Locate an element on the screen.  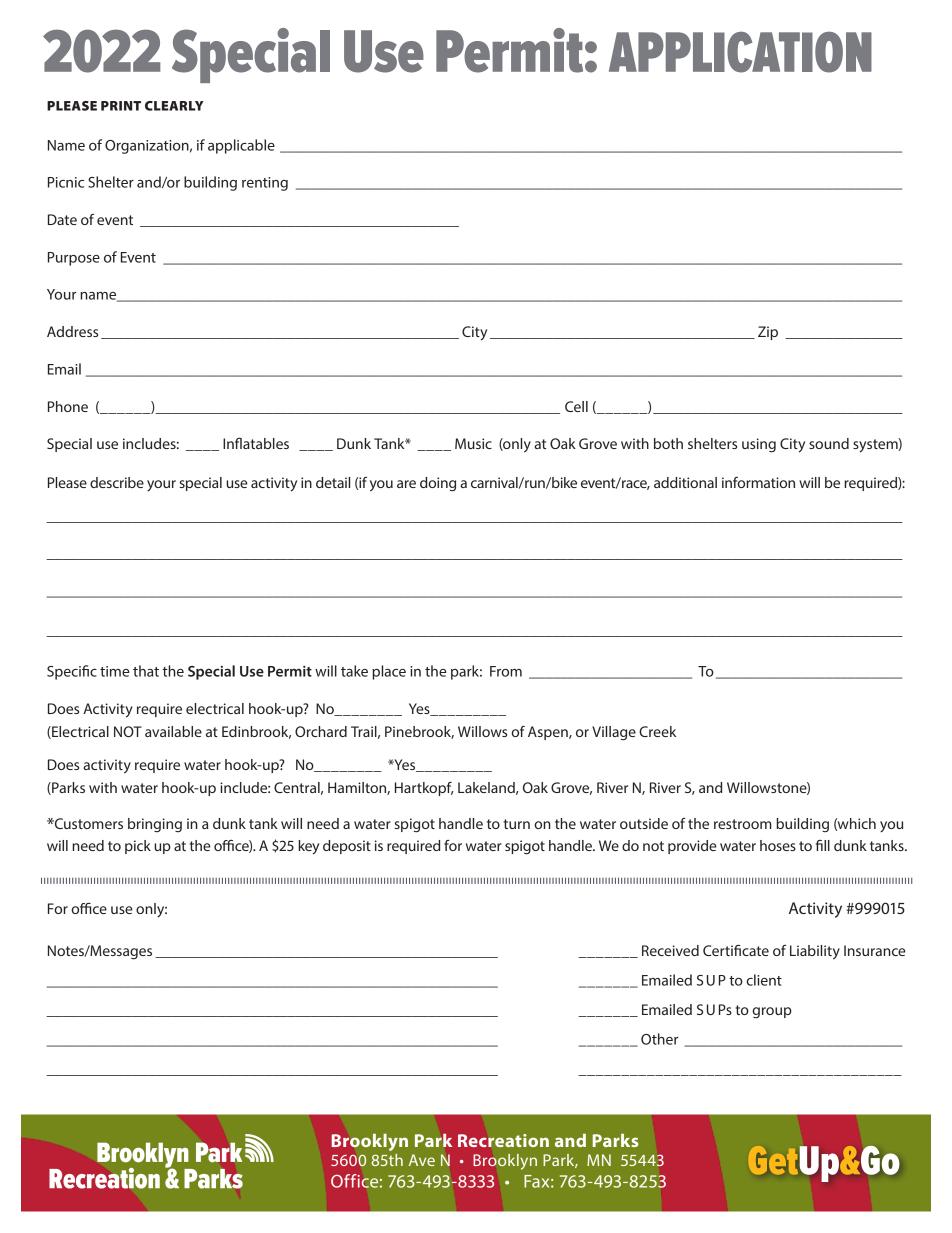
Ave is located at coordinates (422, 1160).
